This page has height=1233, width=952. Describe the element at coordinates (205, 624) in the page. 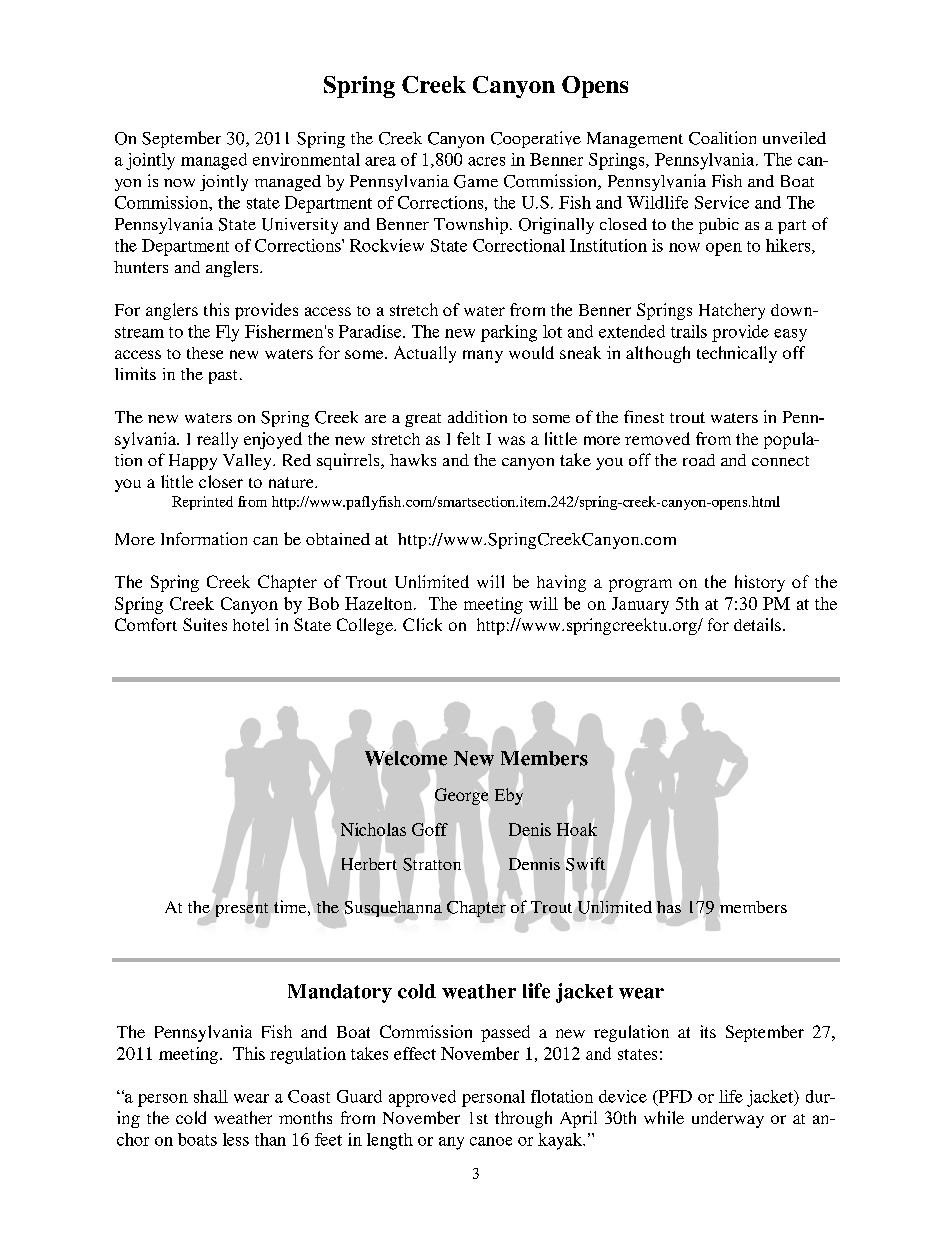

I see `Suites` at that location.
